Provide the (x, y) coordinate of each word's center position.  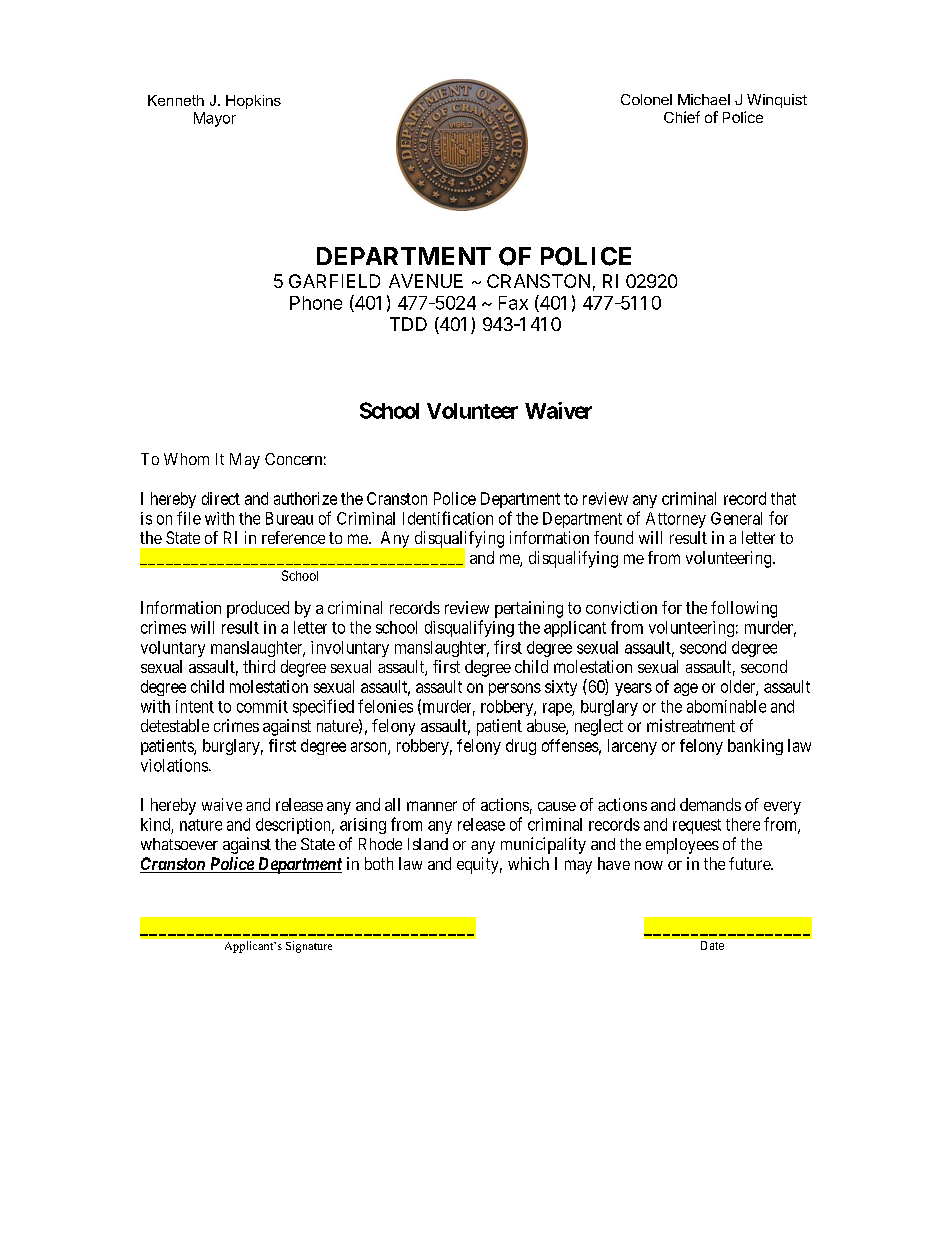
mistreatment (691, 725)
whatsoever (179, 844)
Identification (448, 518)
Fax (513, 303)
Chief (682, 117)
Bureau (289, 518)
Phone (316, 303)
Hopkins (253, 102)
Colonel (646, 99)
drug (521, 747)
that (783, 498)
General (736, 518)
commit (262, 706)
